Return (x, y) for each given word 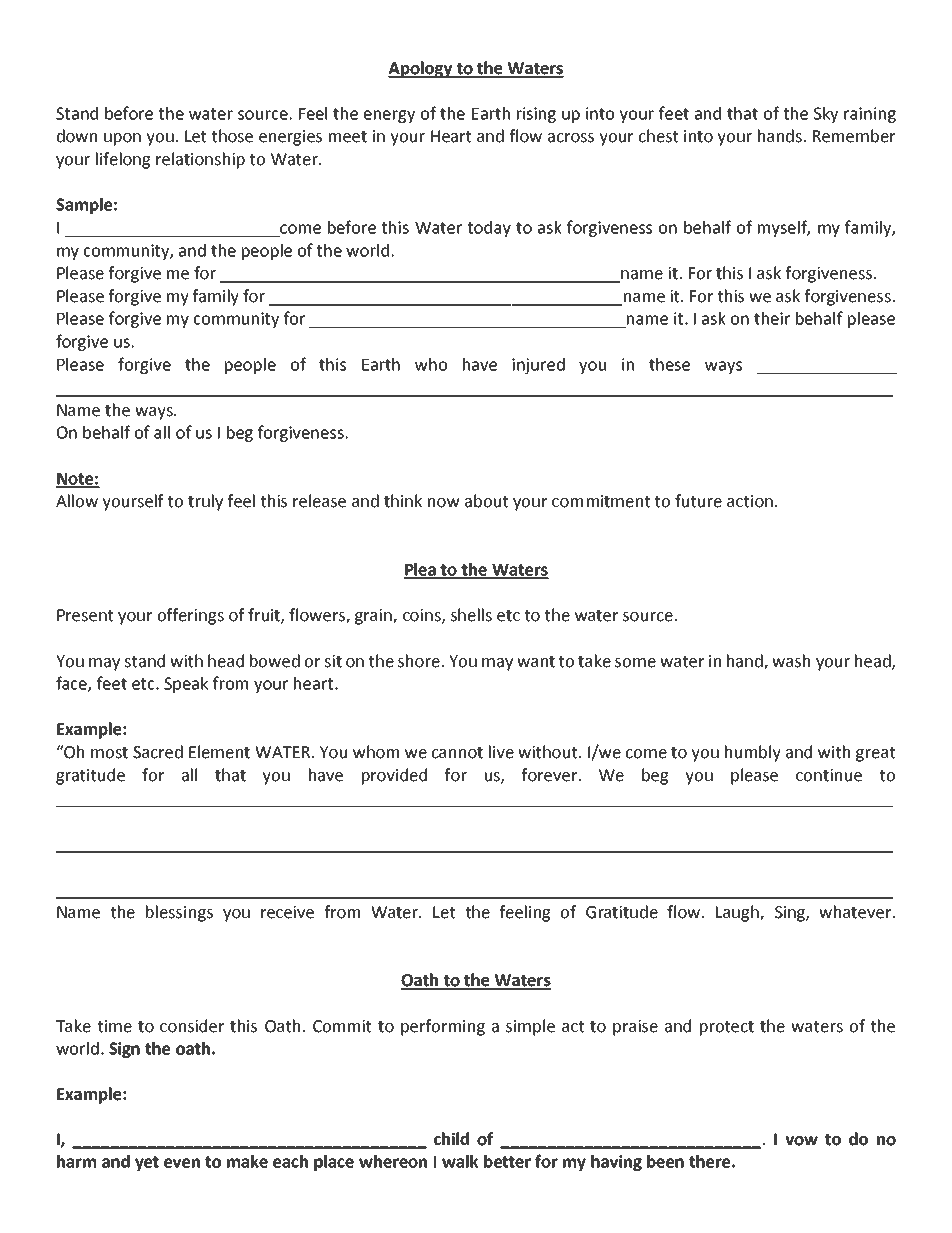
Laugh (738, 913)
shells (471, 615)
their (772, 318)
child (451, 1139)
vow (801, 1141)
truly (205, 502)
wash (791, 661)
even (182, 1163)
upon (122, 139)
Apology (421, 69)
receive (287, 912)
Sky (826, 115)
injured (538, 366)
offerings (191, 616)
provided (394, 776)
